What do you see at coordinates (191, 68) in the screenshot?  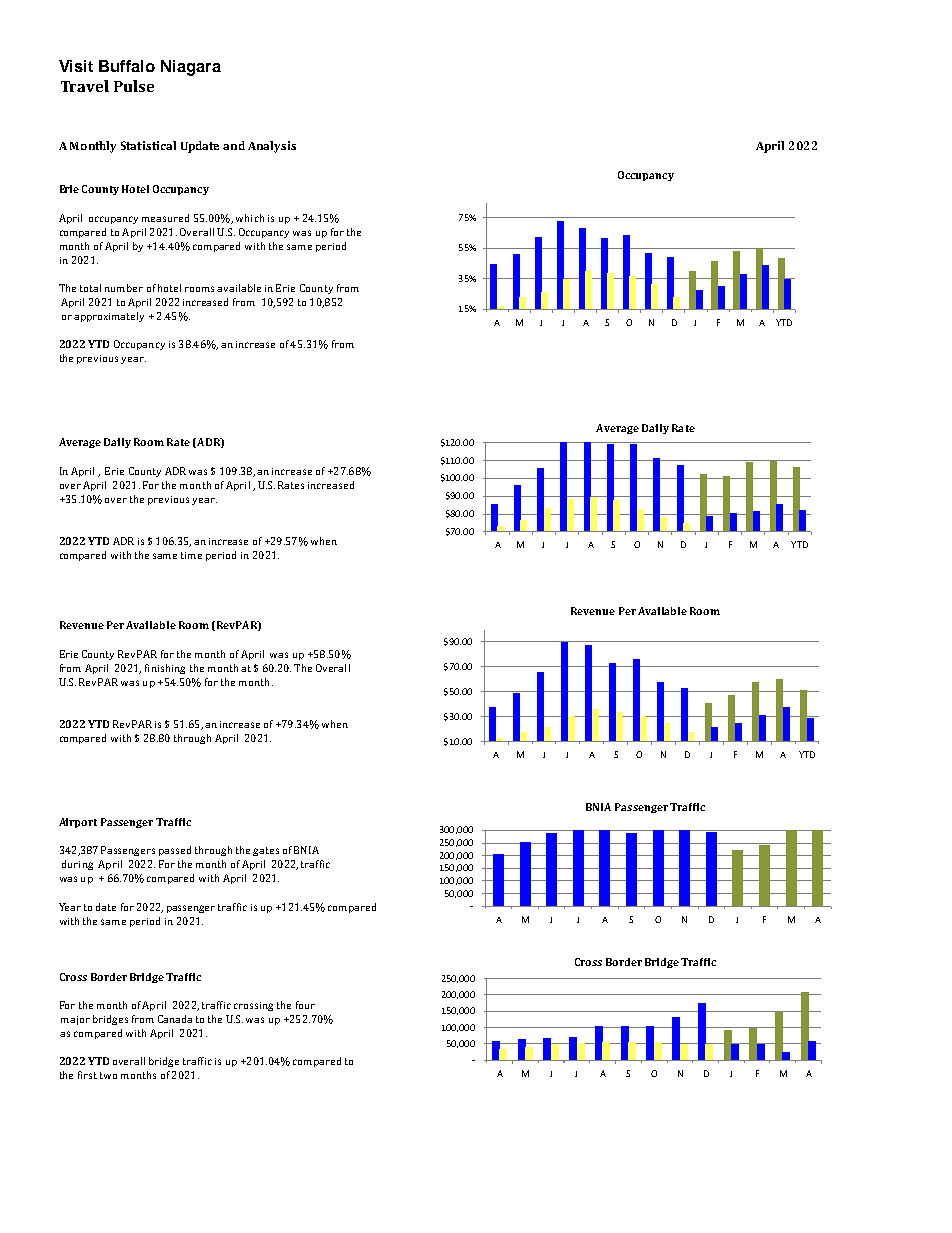 I see `Niagara` at bounding box center [191, 68].
